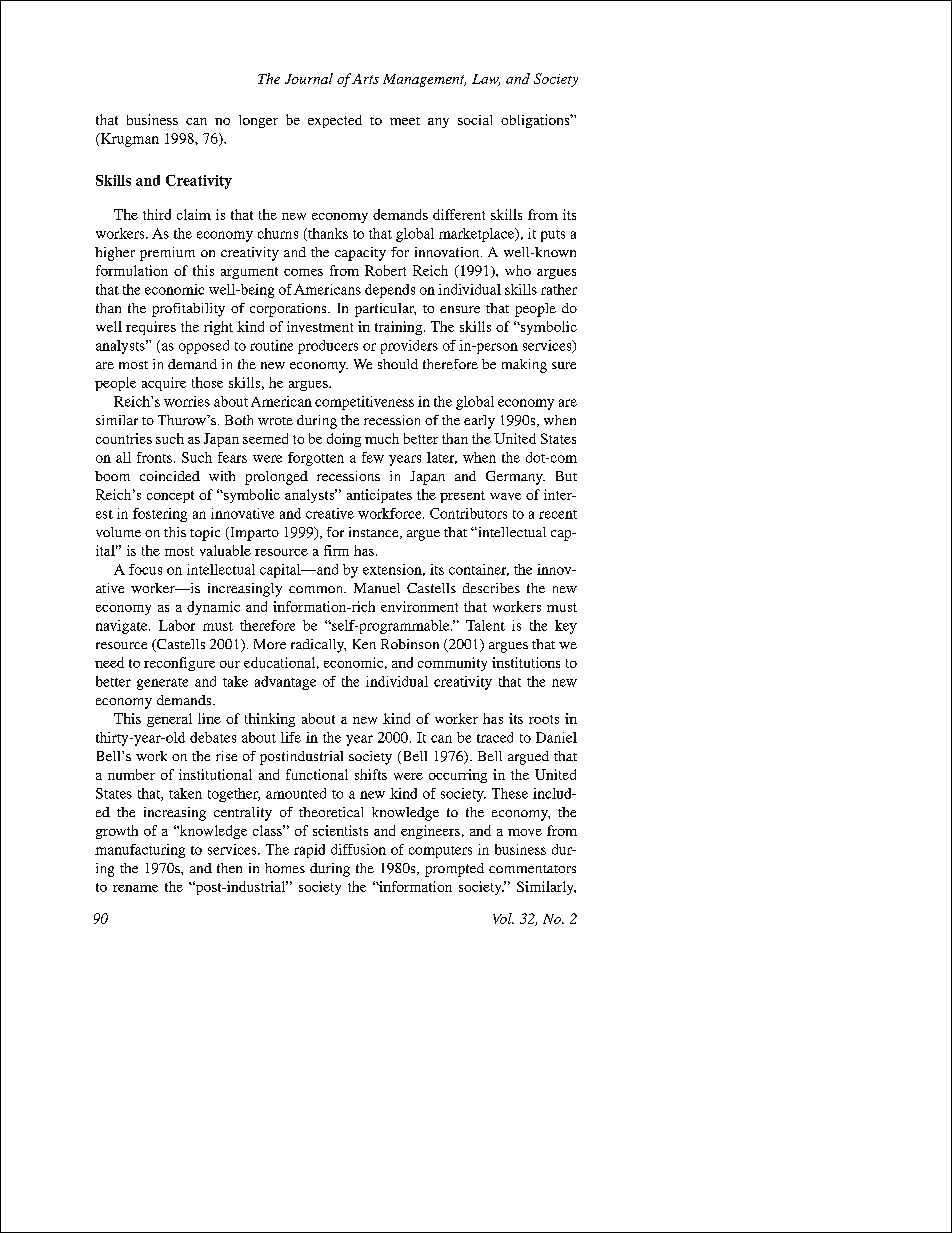  Describe the element at coordinates (515, 478) in the screenshot. I see `Germany` at that location.
